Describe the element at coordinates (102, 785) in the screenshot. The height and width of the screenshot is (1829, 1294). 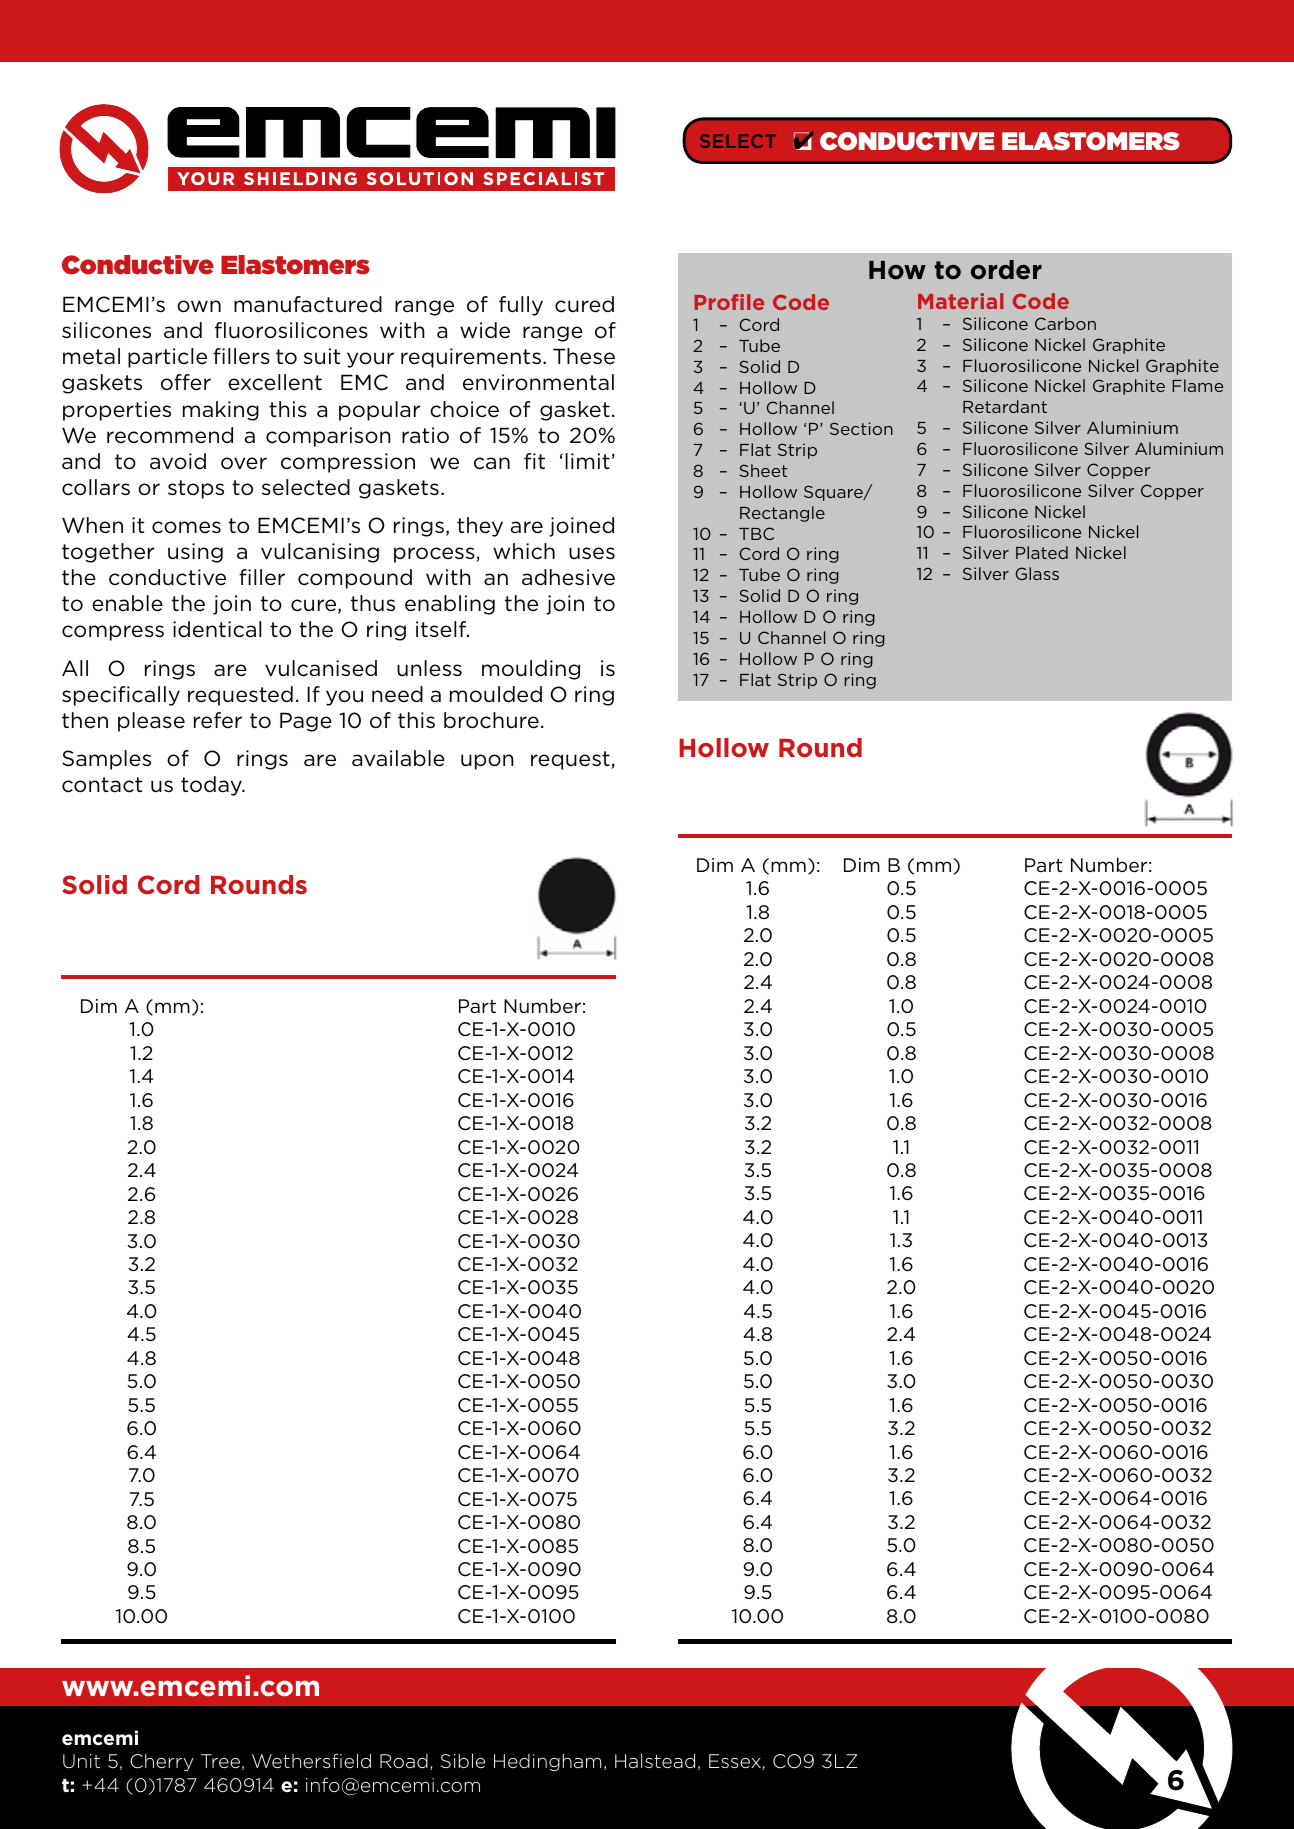
I see `contact` at that location.
